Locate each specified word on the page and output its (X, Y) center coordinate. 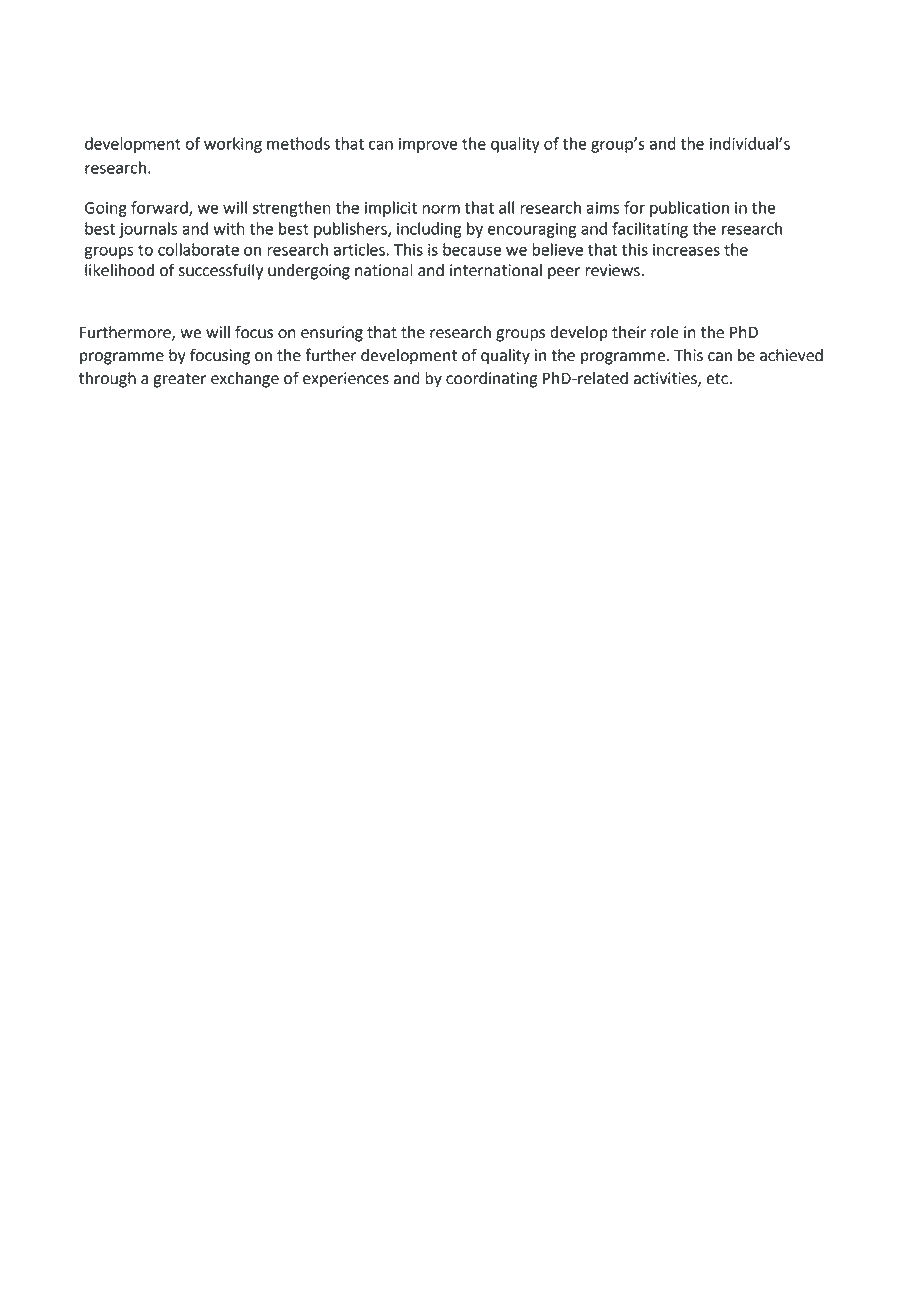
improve (428, 145)
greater (179, 380)
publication (689, 209)
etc (717, 379)
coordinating (491, 380)
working (233, 145)
